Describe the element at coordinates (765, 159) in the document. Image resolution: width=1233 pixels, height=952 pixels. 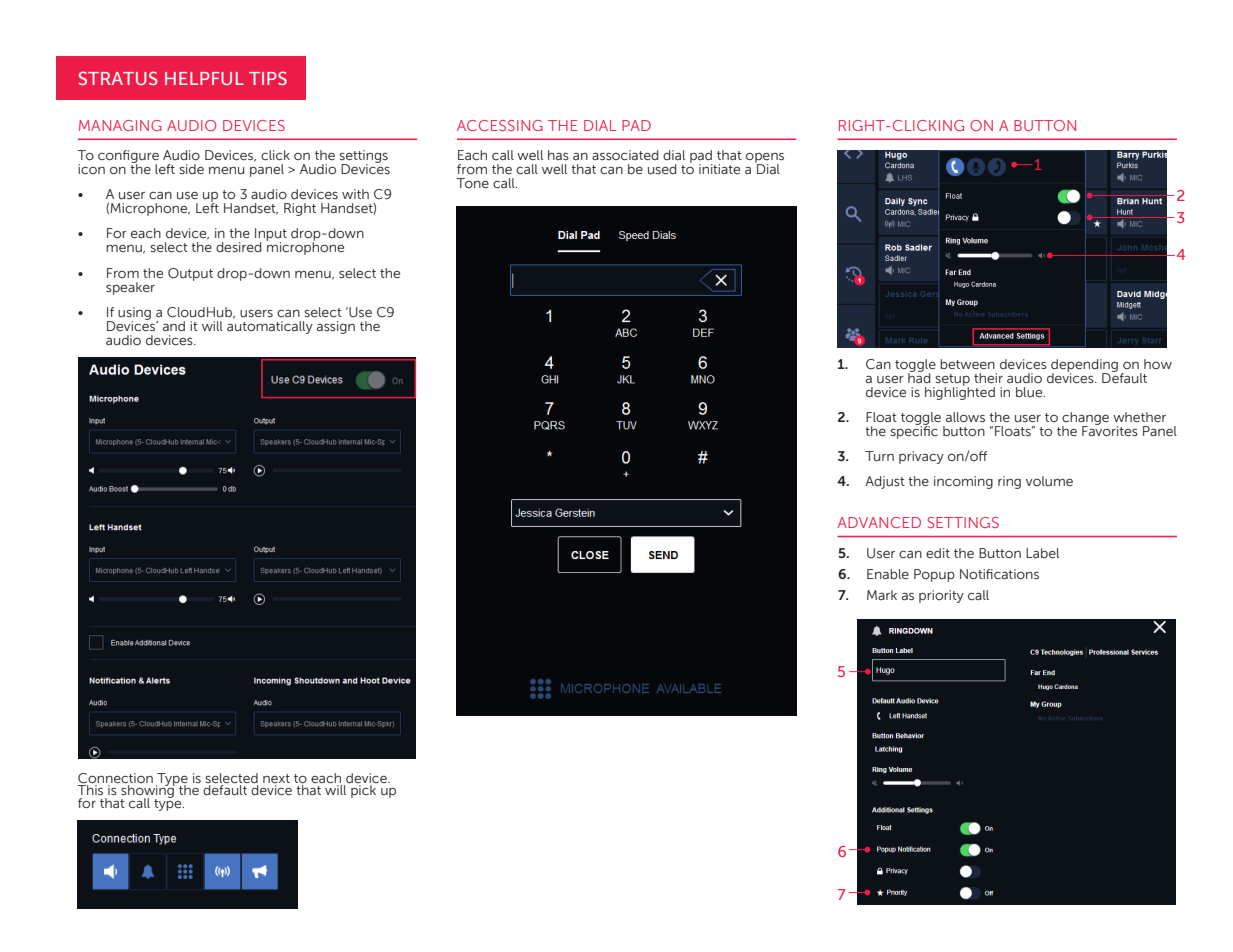
I see `opens` at that location.
